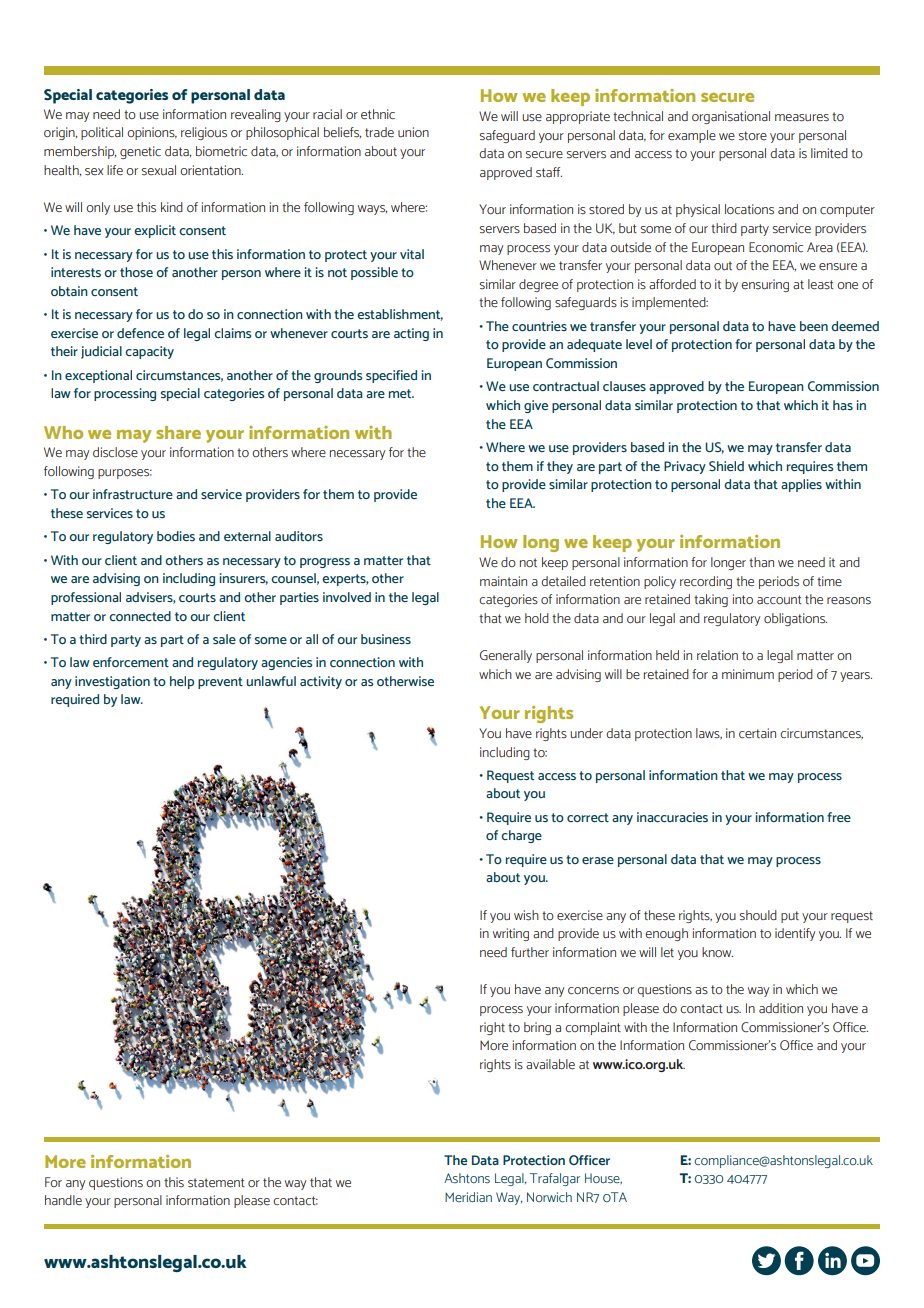 This image has height=1308, width=924. I want to click on share, so click(178, 432).
